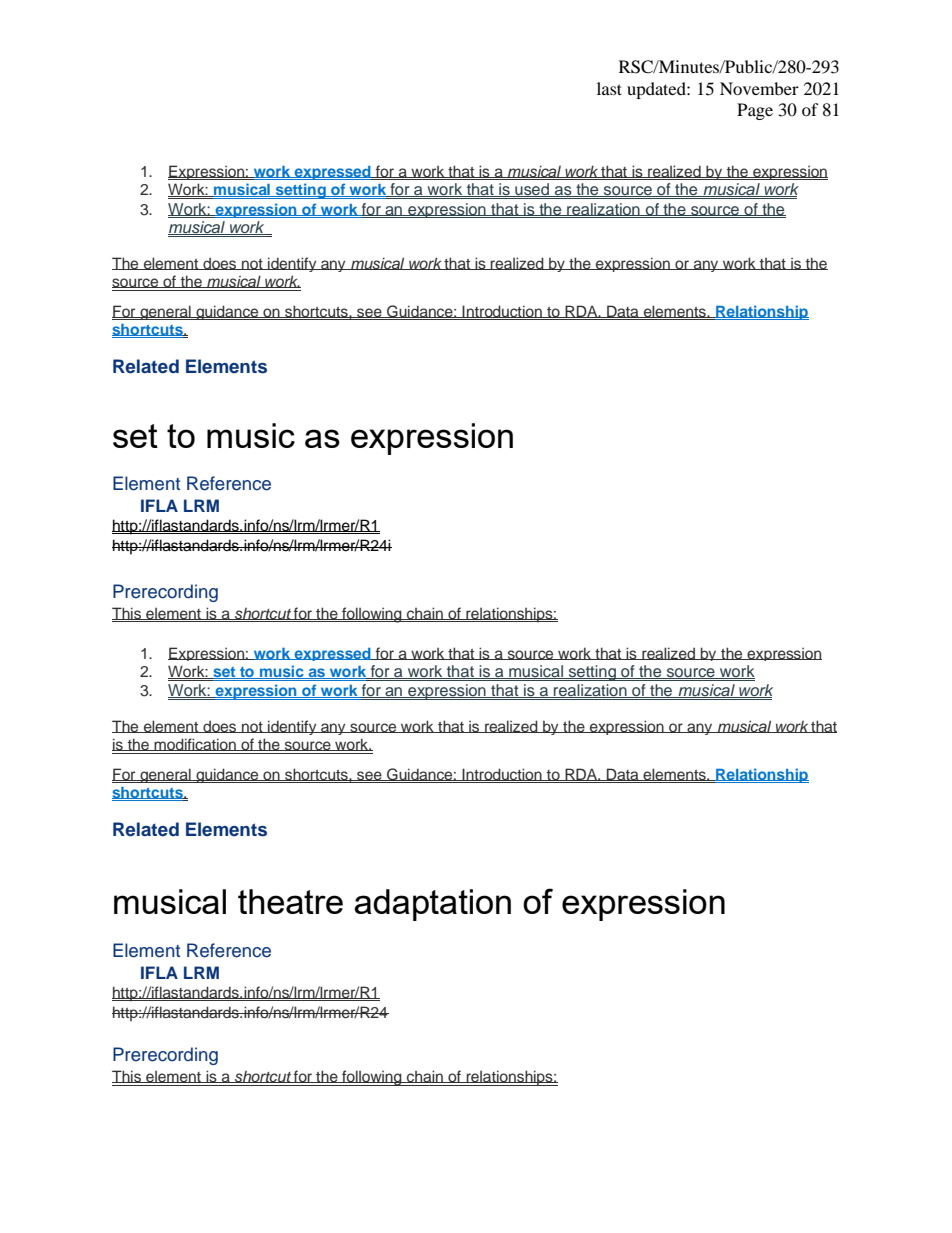 This image has width=952, height=1233. Describe the element at coordinates (195, 744) in the image. I see `modification` at that location.
